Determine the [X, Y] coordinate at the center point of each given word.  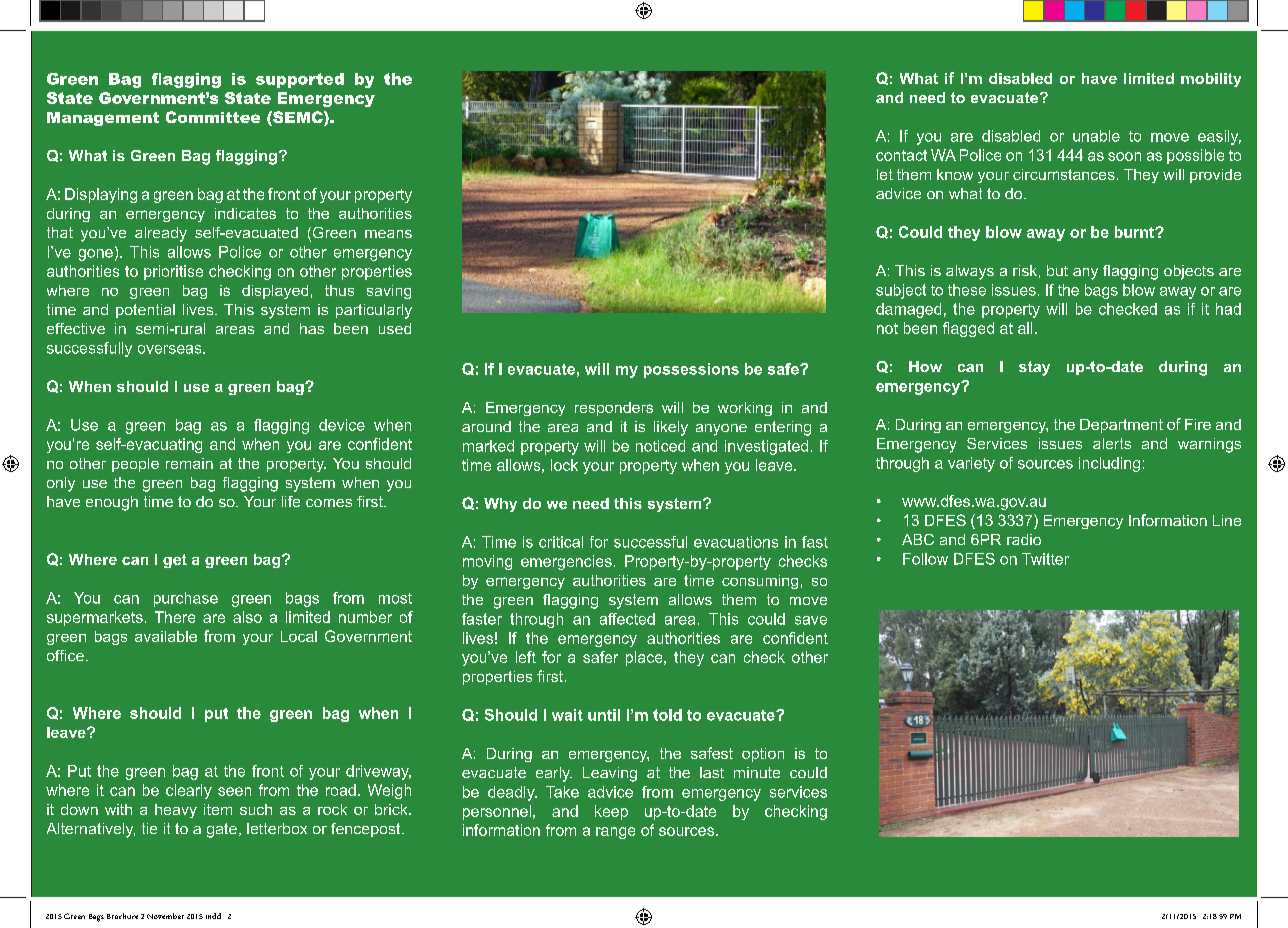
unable [1096, 136]
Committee [213, 117]
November [165, 916]
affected [627, 619]
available [166, 636]
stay [1034, 368]
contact [901, 155]
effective [76, 328]
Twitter [1045, 559]
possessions [691, 370]
